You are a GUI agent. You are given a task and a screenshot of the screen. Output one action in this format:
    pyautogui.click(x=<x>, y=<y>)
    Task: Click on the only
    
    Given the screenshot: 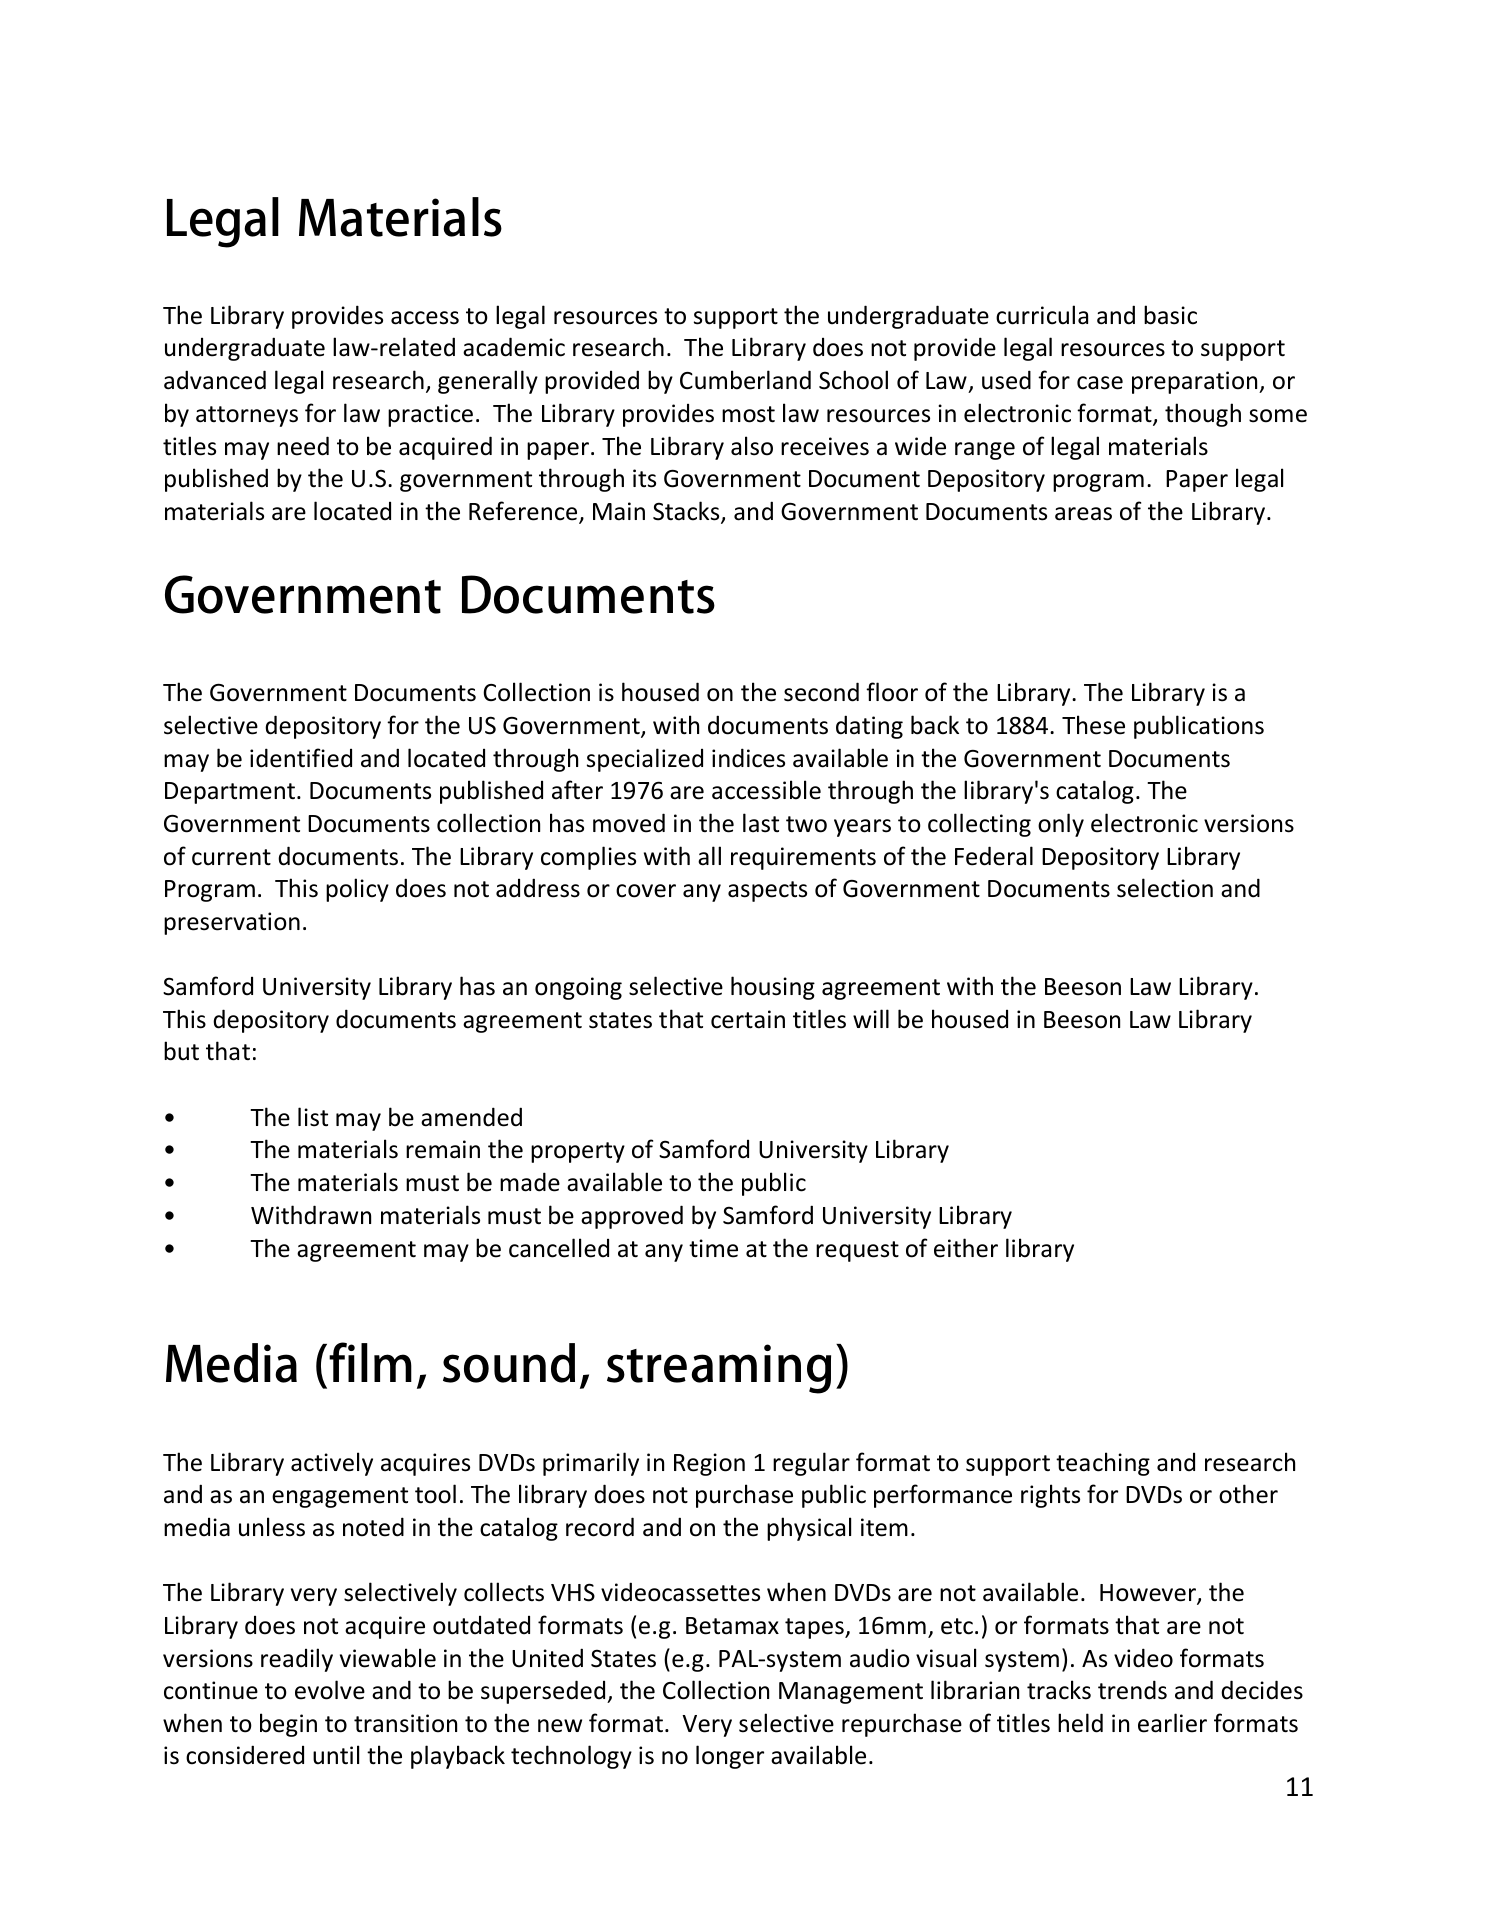 What is the action you would take?
    pyautogui.click(x=1061, y=825)
